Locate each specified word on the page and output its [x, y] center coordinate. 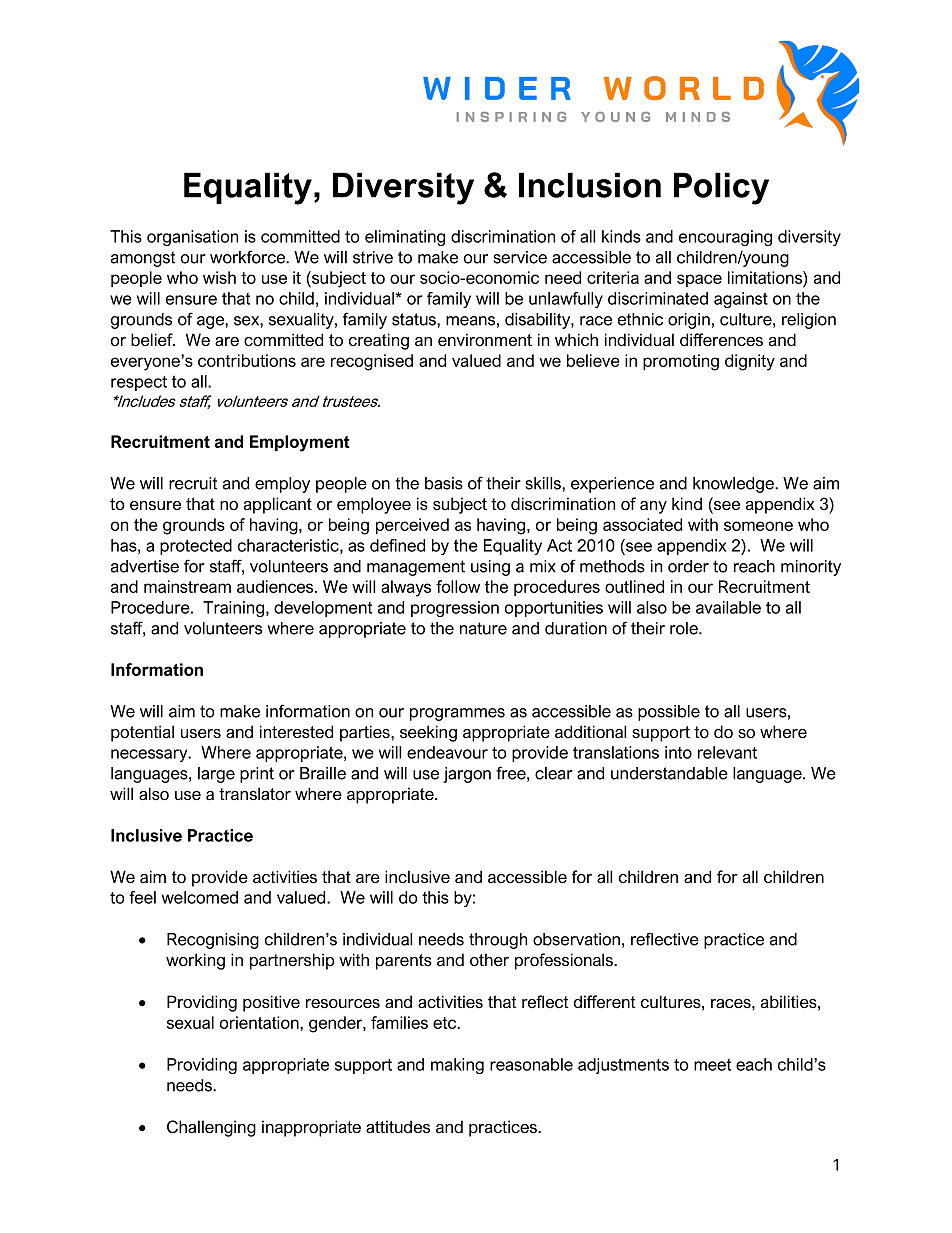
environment [485, 340]
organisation [192, 238]
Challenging [211, 1128]
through [498, 941]
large [216, 775]
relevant [727, 752]
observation [576, 939]
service [520, 257]
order [688, 566]
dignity [750, 362]
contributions [247, 360]
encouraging [725, 238]
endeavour [447, 752]
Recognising [213, 941]
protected [196, 547]
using [490, 568]
